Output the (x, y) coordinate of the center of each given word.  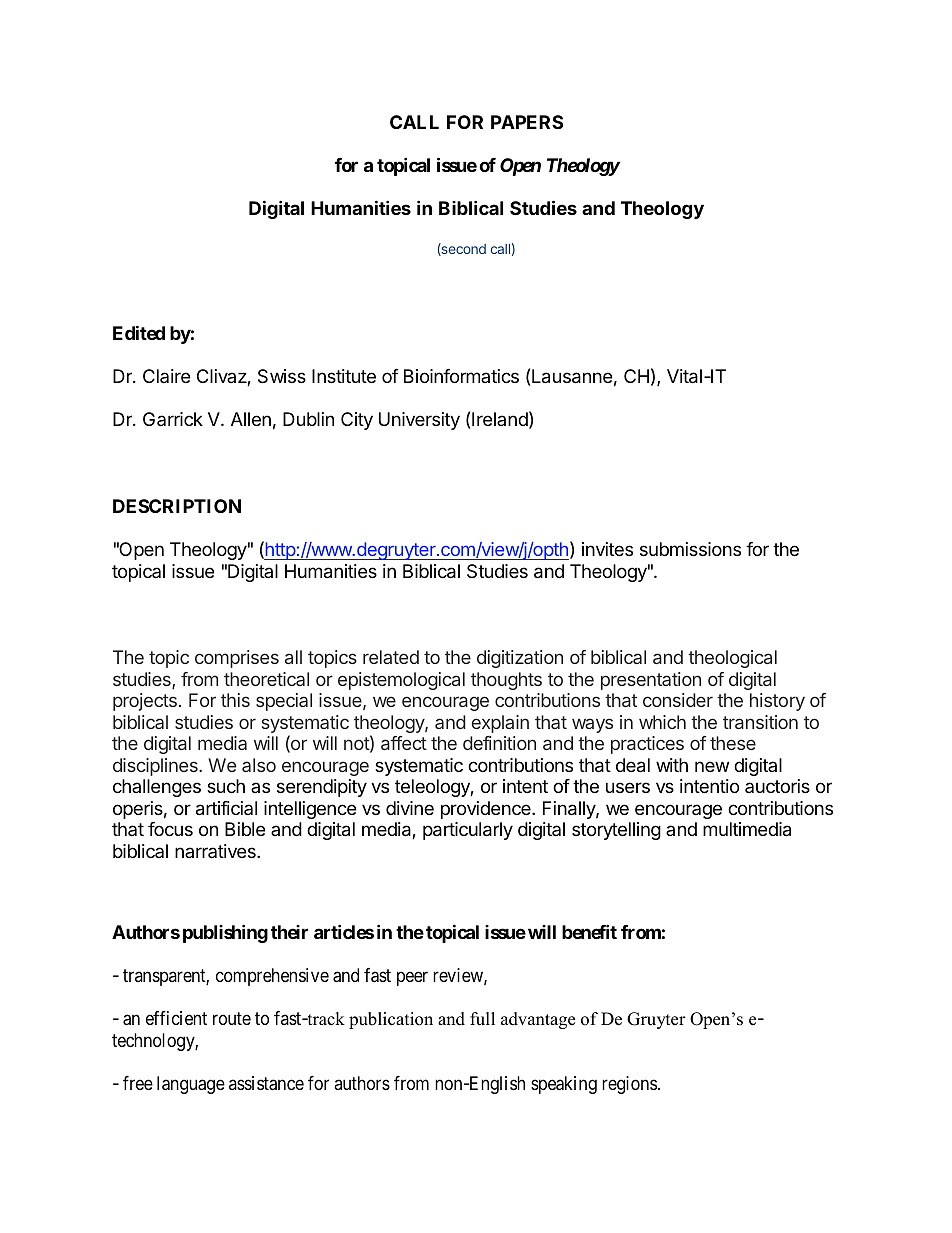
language (191, 1085)
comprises (237, 659)
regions (629, 1085)
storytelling (616, 831)
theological (732, 659)
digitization (520, 659)
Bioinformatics (461, 376)
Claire (166, 376)
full (482, 1019)
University (419, 421)
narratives (216, 851)
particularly (468, 831)
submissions (690, 549)
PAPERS (527, 122)
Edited (139, 332)
